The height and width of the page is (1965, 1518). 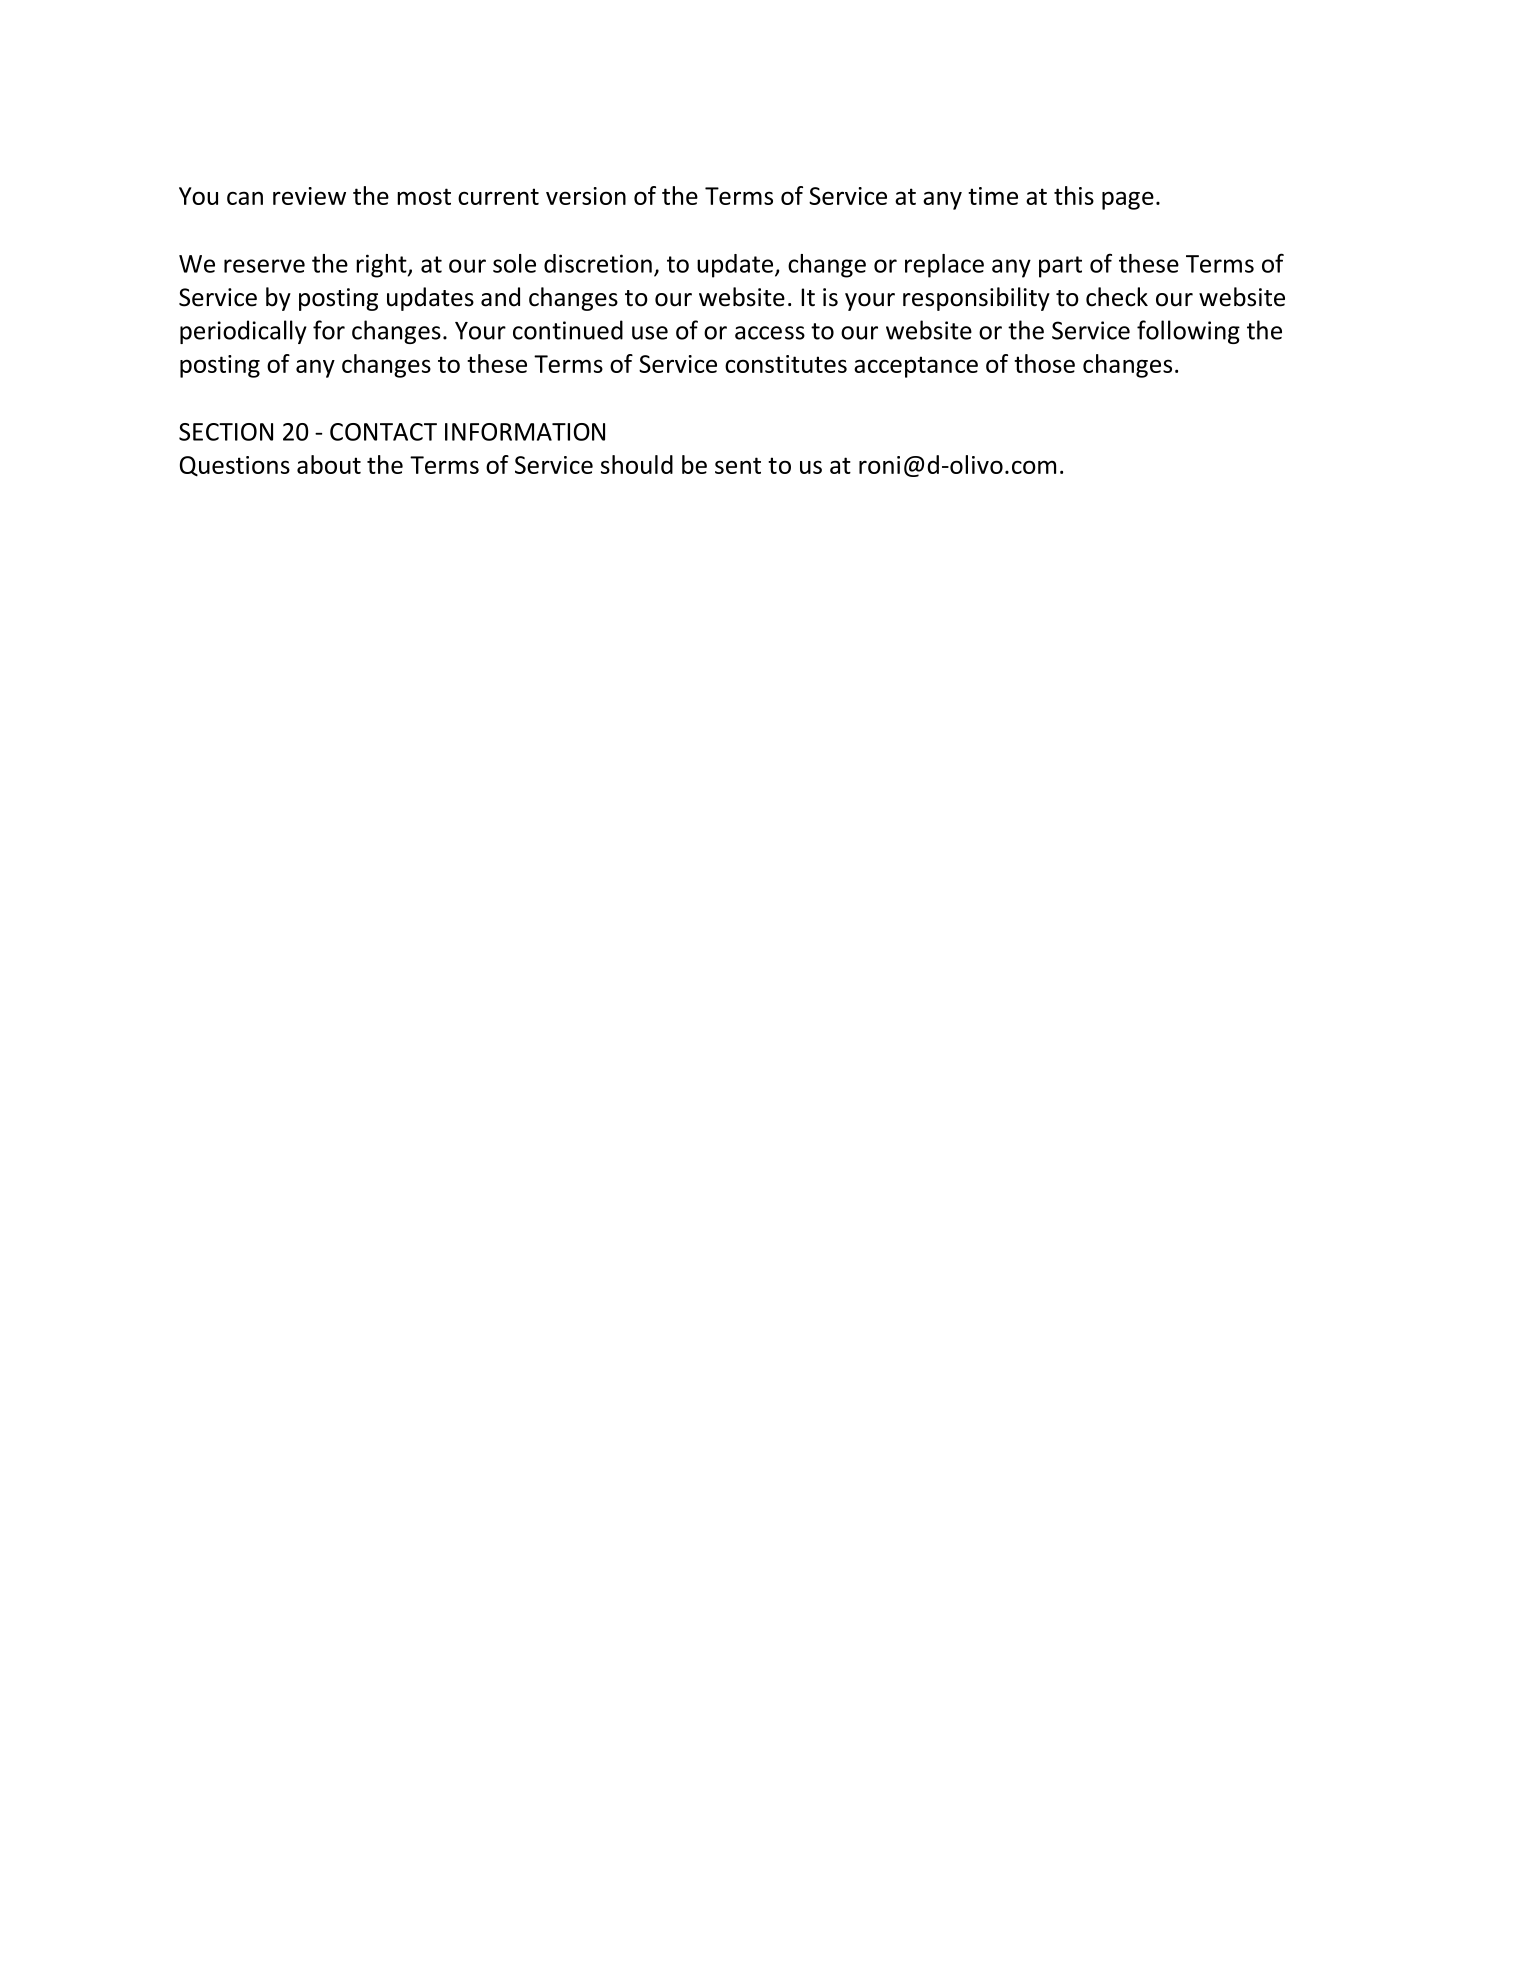 I want to click on about, so click(x=329, y=464).
